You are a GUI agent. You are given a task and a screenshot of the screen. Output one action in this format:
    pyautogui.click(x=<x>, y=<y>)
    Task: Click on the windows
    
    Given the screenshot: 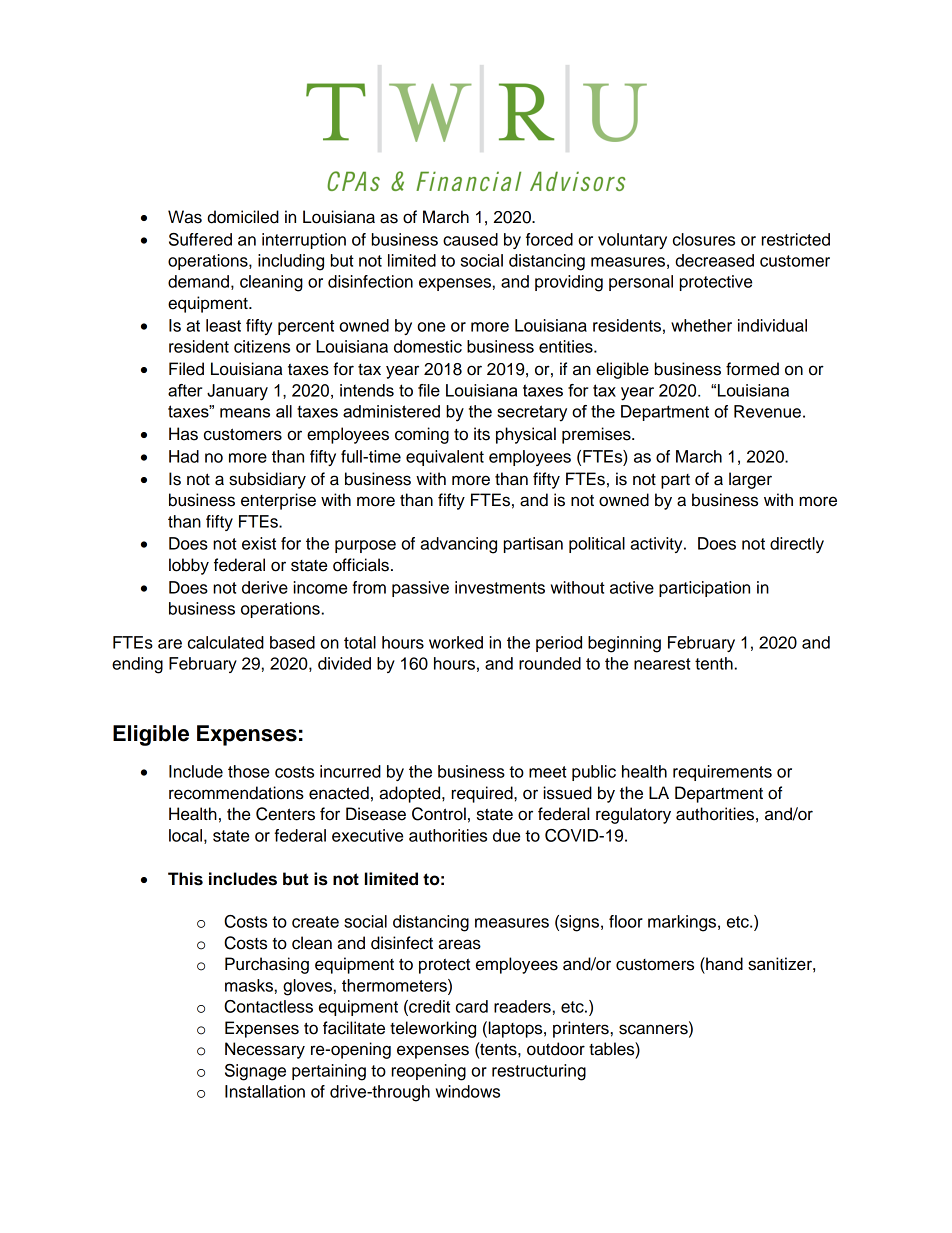 What is the action you would take?
    pyautogui.click(x=468, y=1091)
